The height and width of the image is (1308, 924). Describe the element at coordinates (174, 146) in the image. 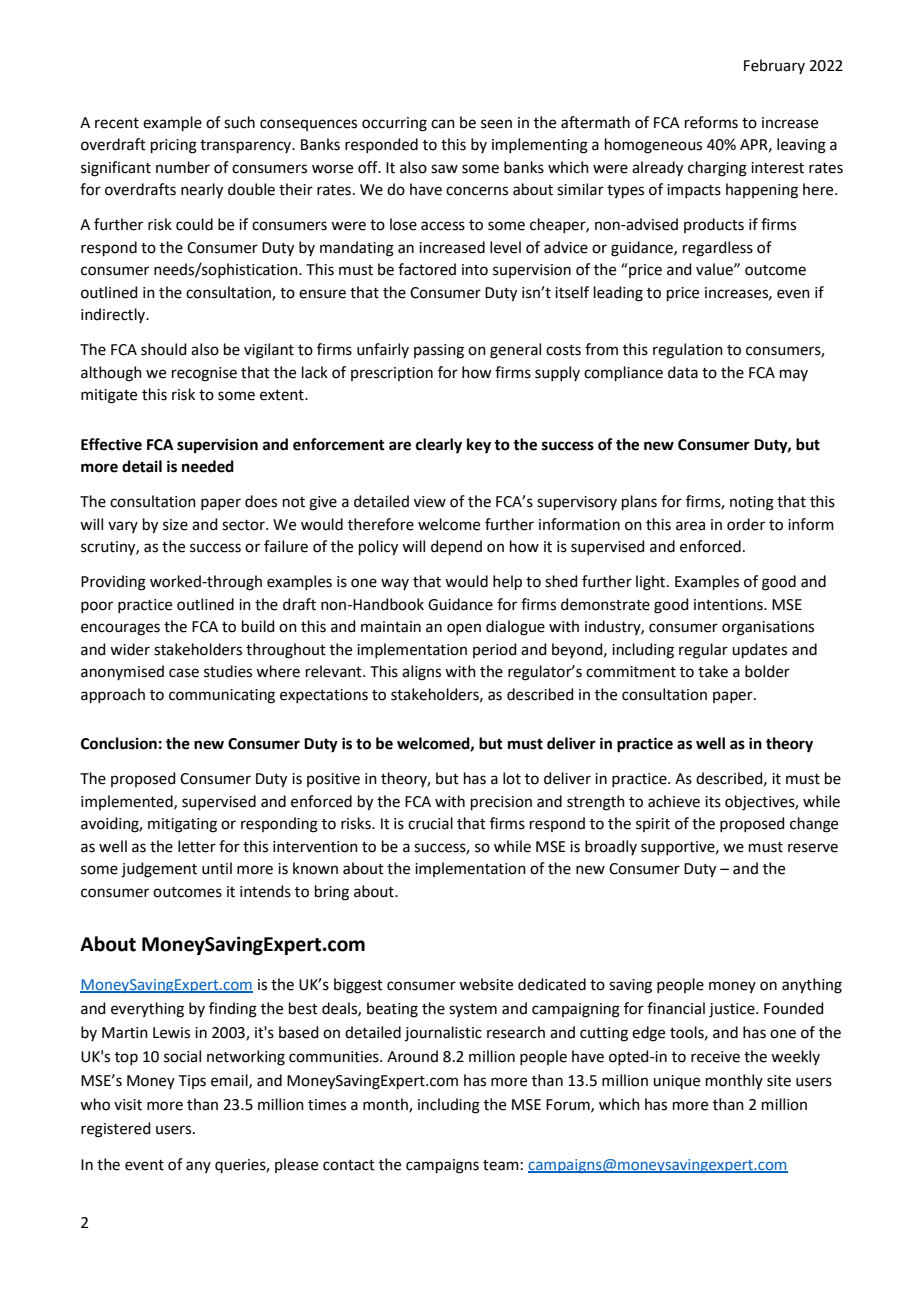

I see `pricing` at that location.
